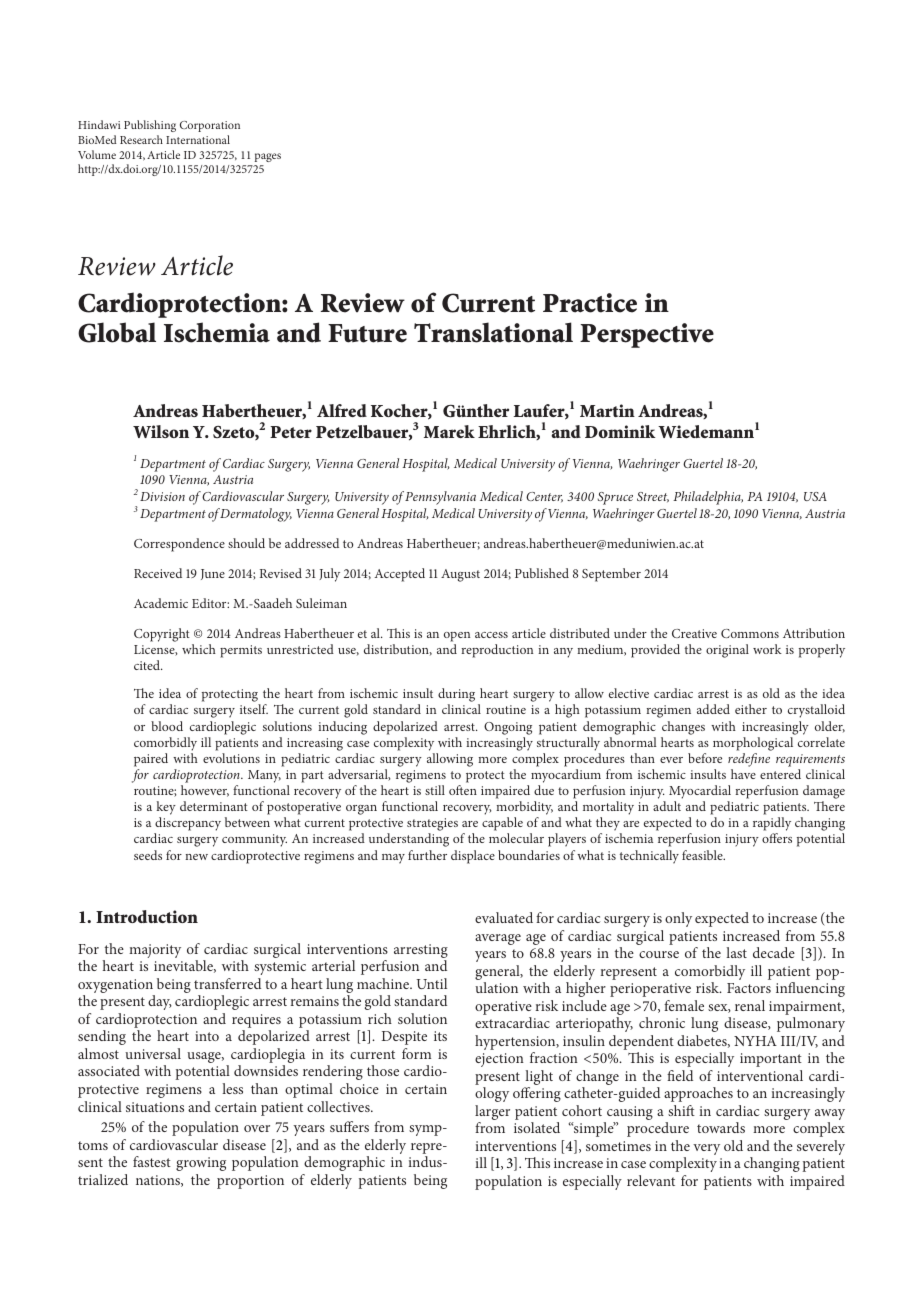 The height and width of the image is (1308, 924). I want to click on which, so click(199, 649).
